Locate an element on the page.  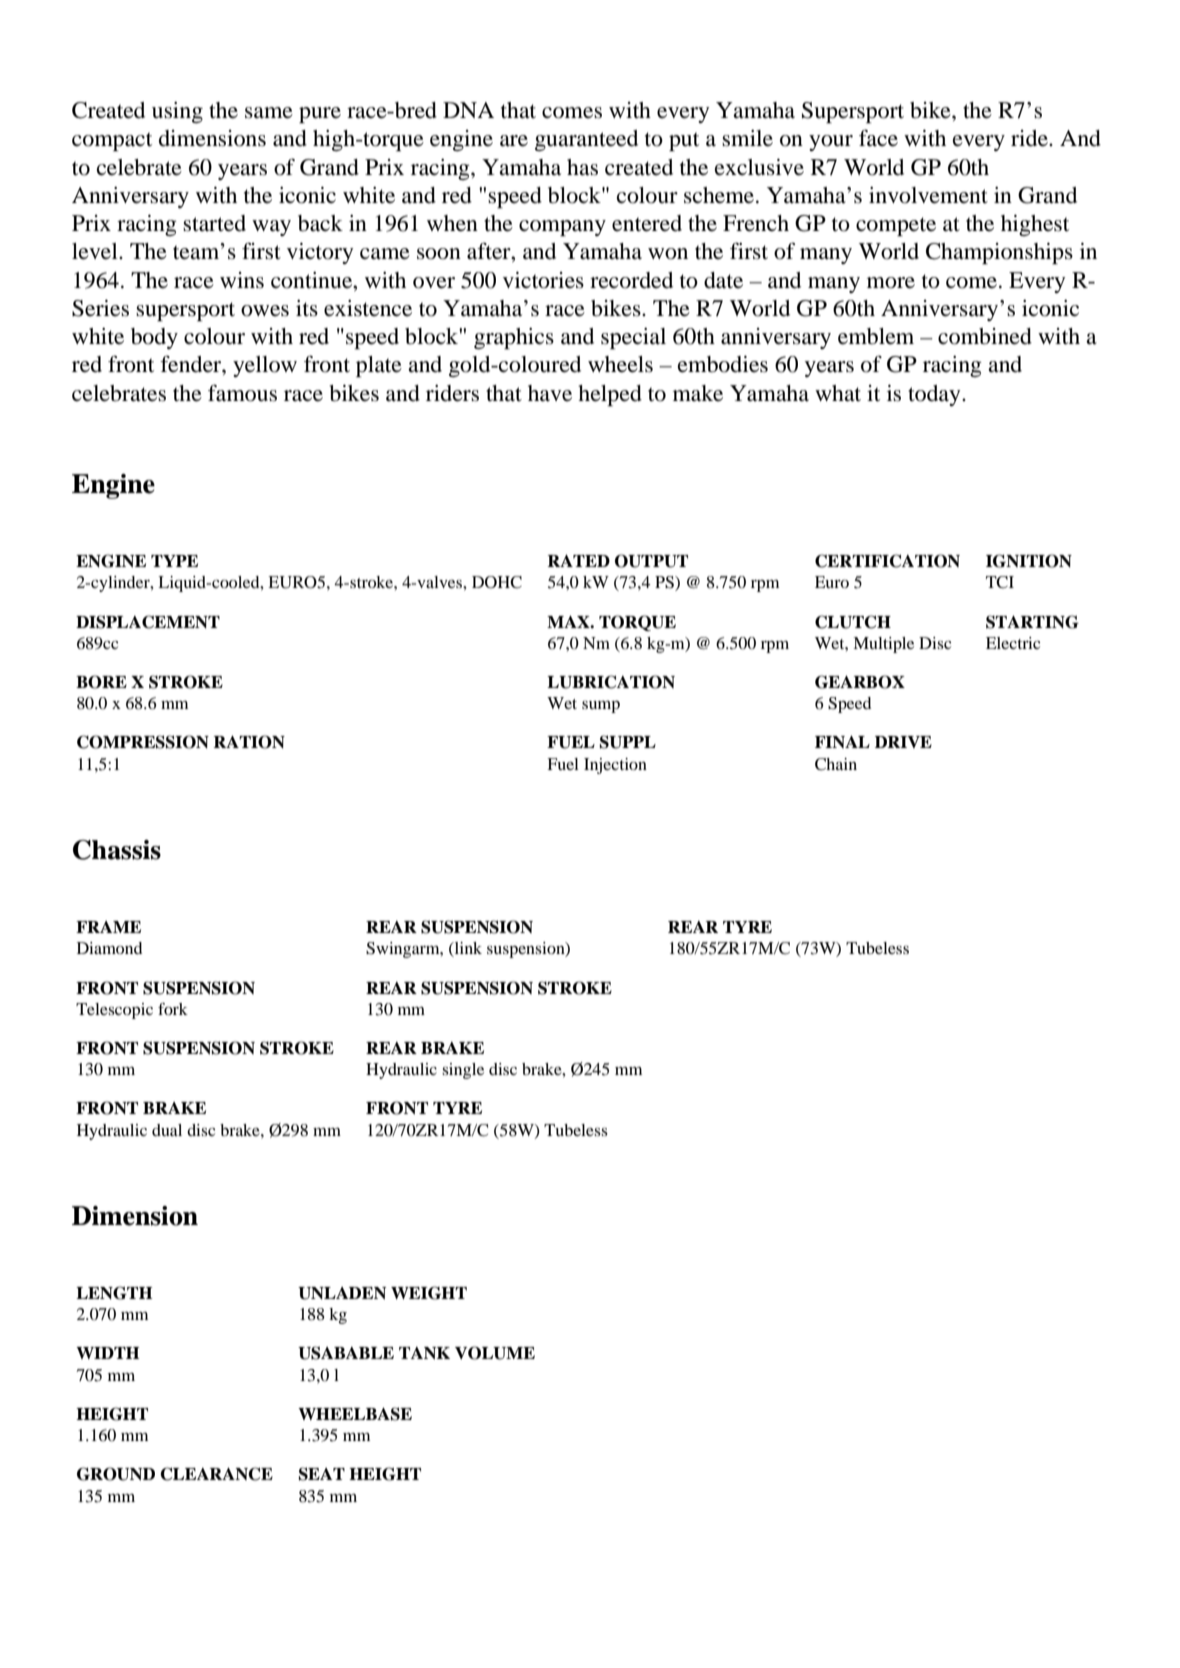
Chain is located at coordinates (836, 764).
